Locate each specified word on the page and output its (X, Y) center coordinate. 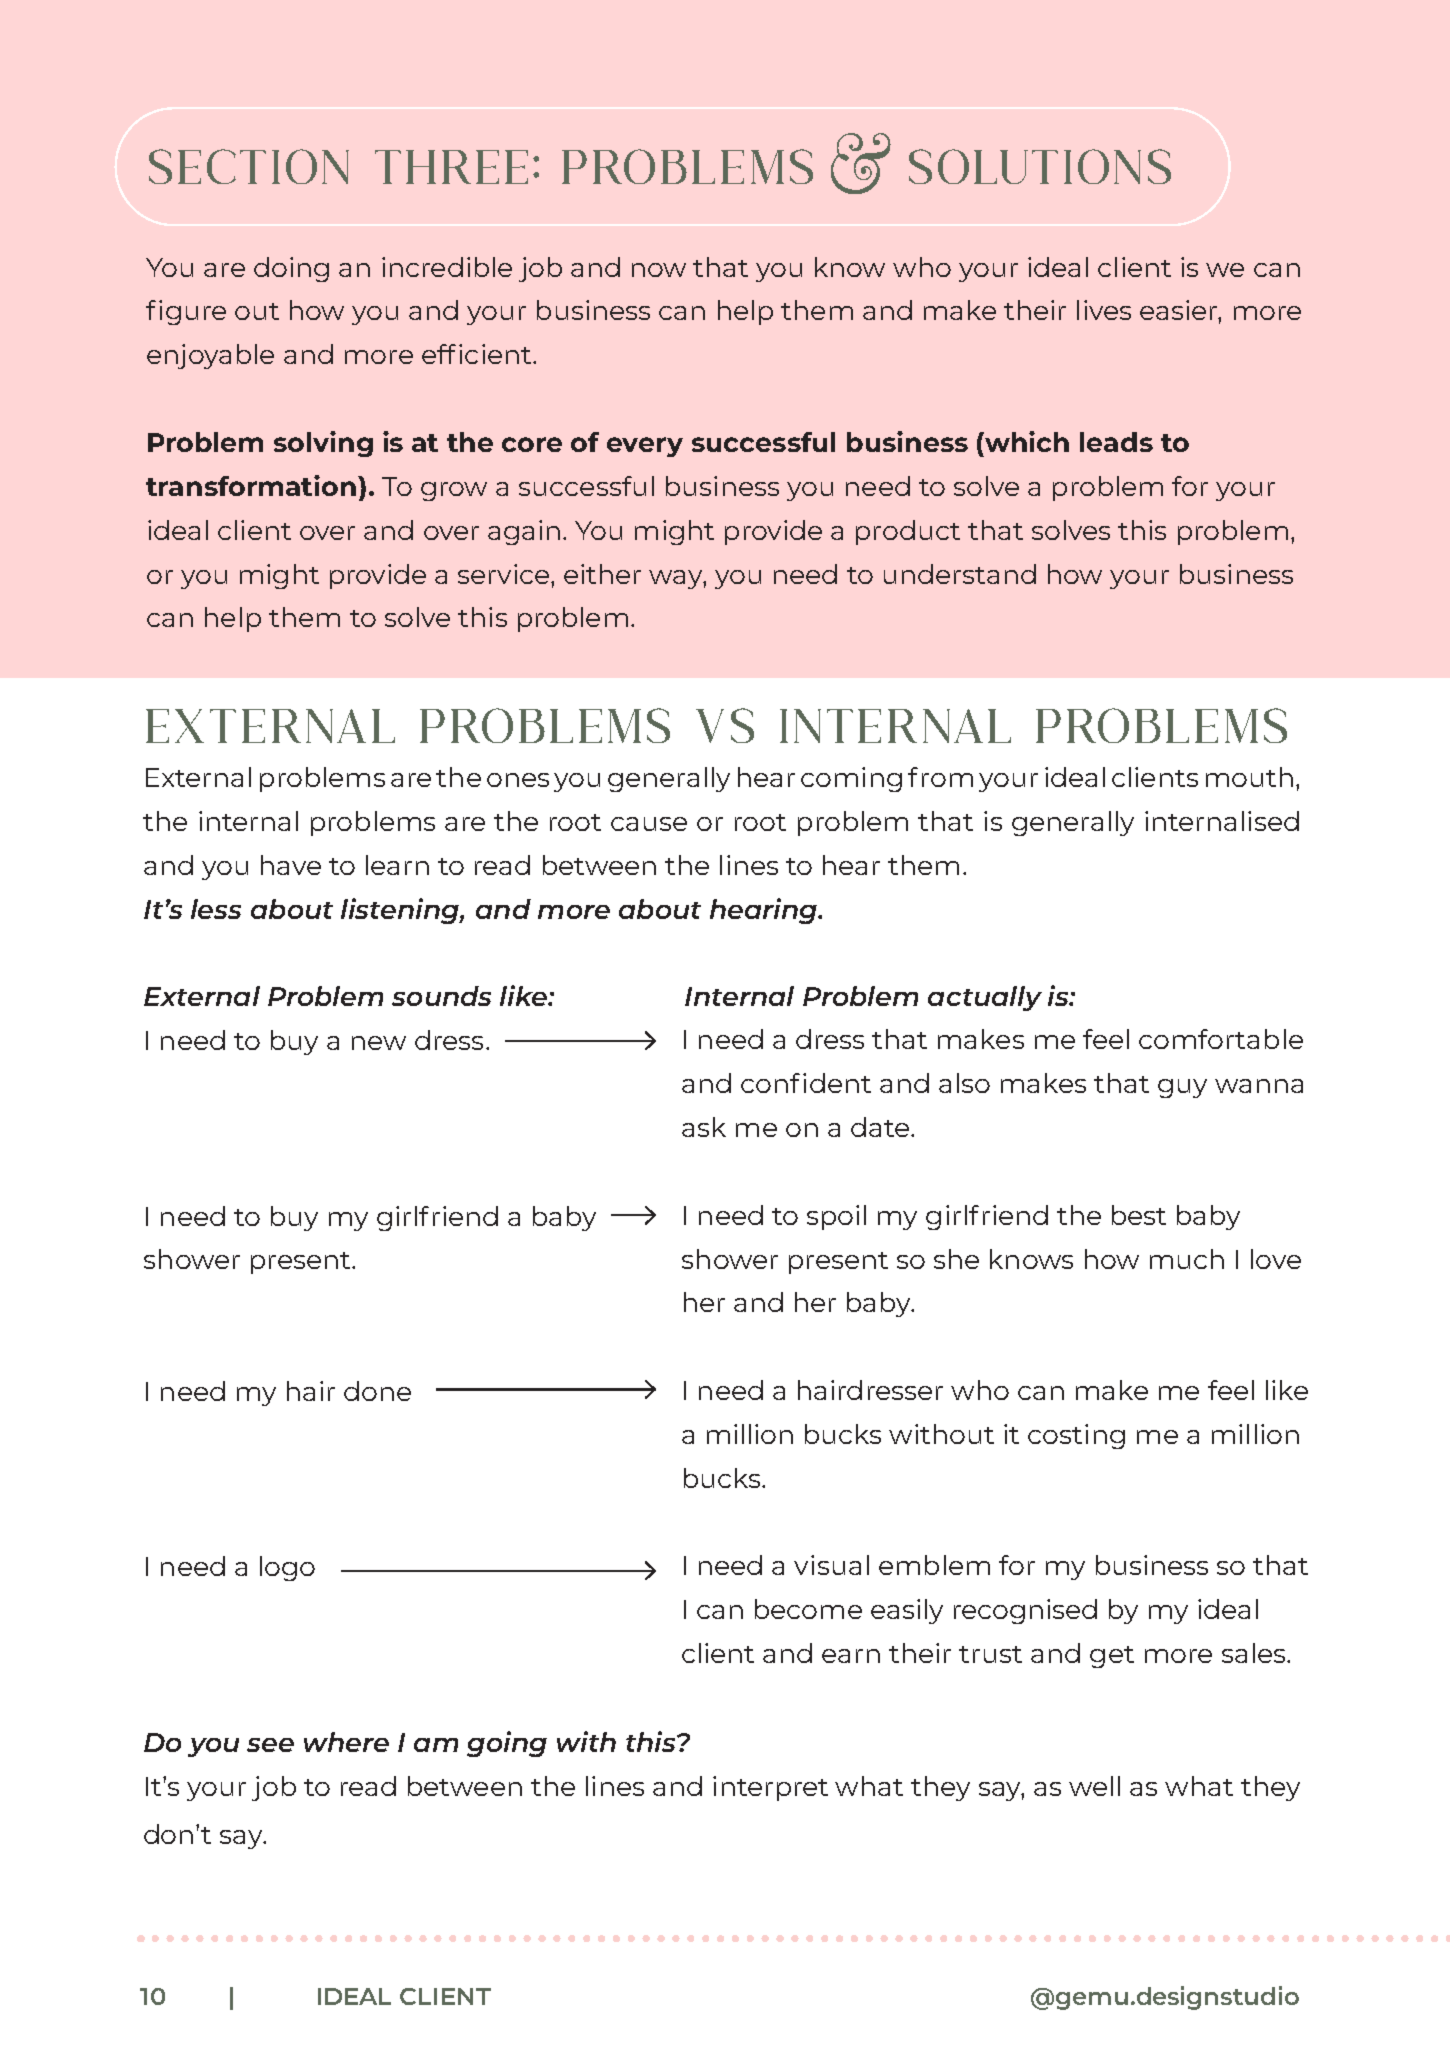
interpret (770, 1788)
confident (806, 1083)
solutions (1040, 166)
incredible (447, 267)
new (379, 1043)
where (346, 1742)
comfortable (1221, 1039)
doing (291, 269)
